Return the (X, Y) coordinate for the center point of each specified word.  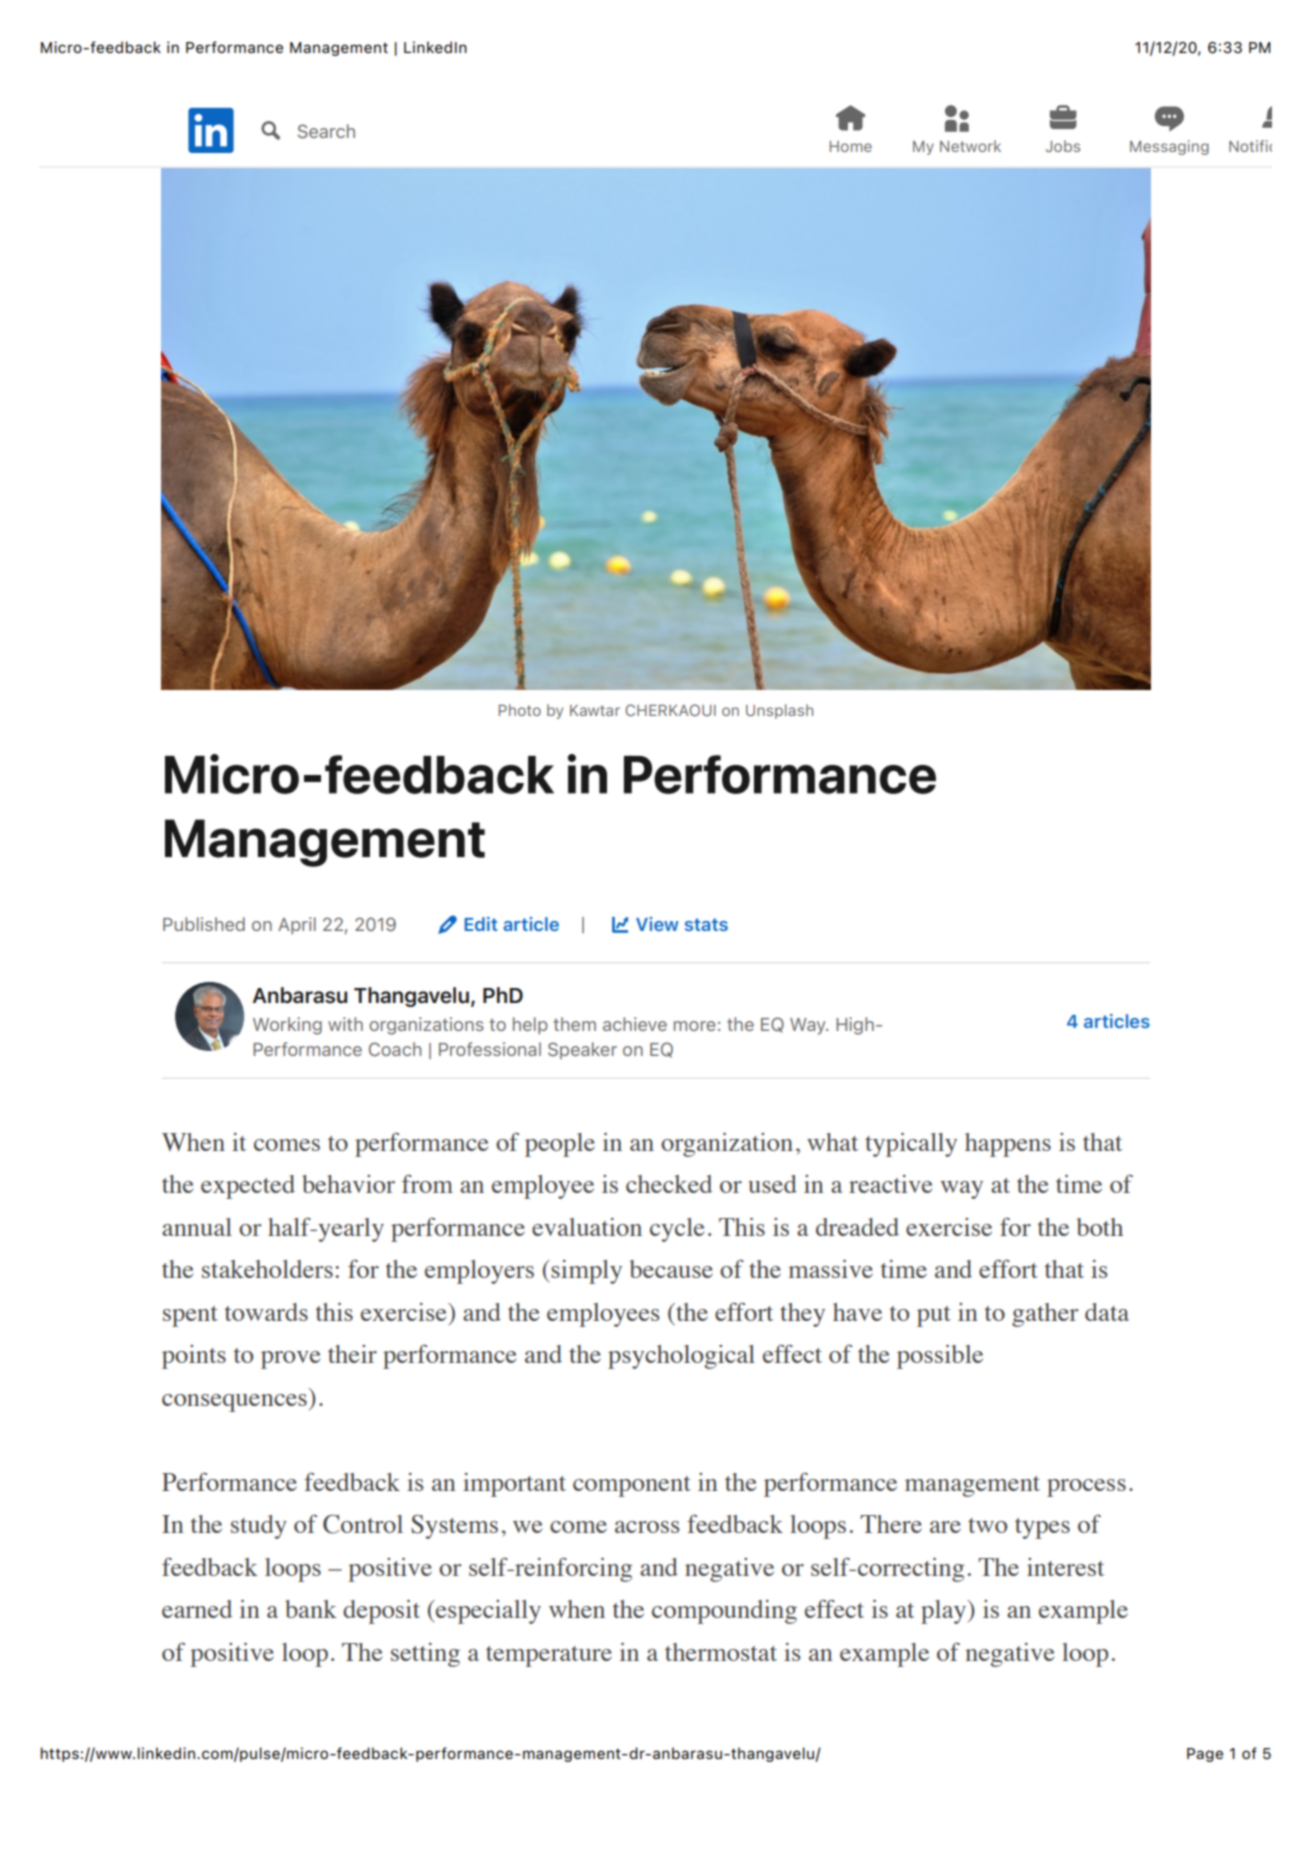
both (1100, 1227)
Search (326, 131)
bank (311, 1609)
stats (706, 924)
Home (851, 146)
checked (669, 1184)
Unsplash (779, 711)
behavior (348, 1184)
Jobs (1063, 146)
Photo (520, 710)
